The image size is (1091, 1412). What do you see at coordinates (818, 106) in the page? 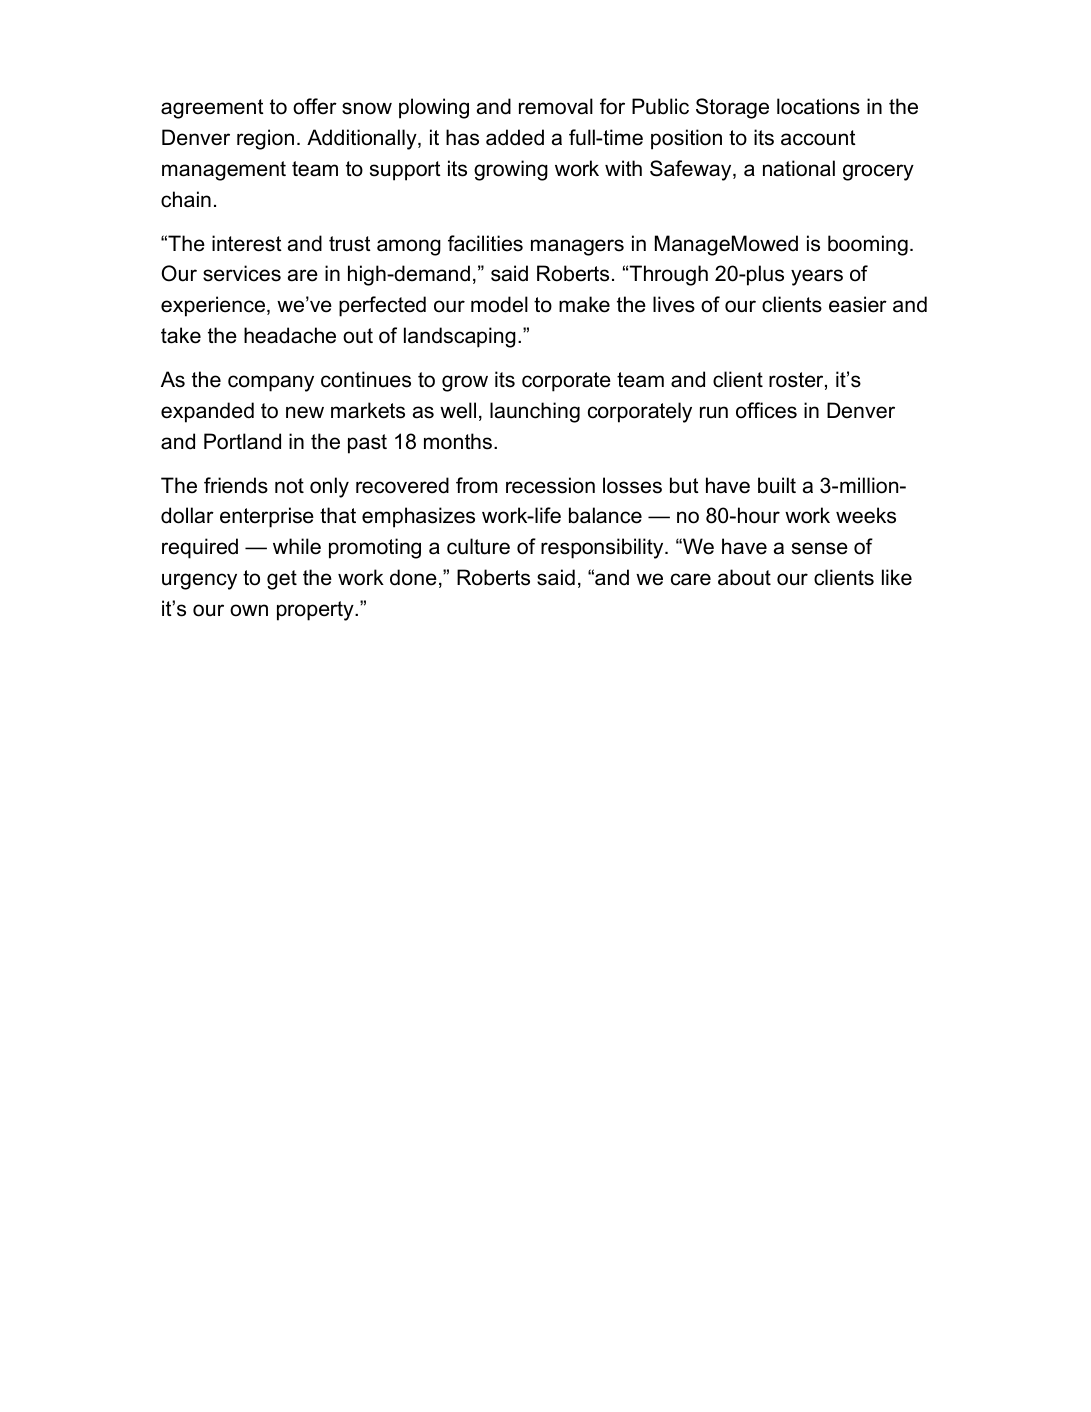
I see `locations` at bounding box center [818, 106].
